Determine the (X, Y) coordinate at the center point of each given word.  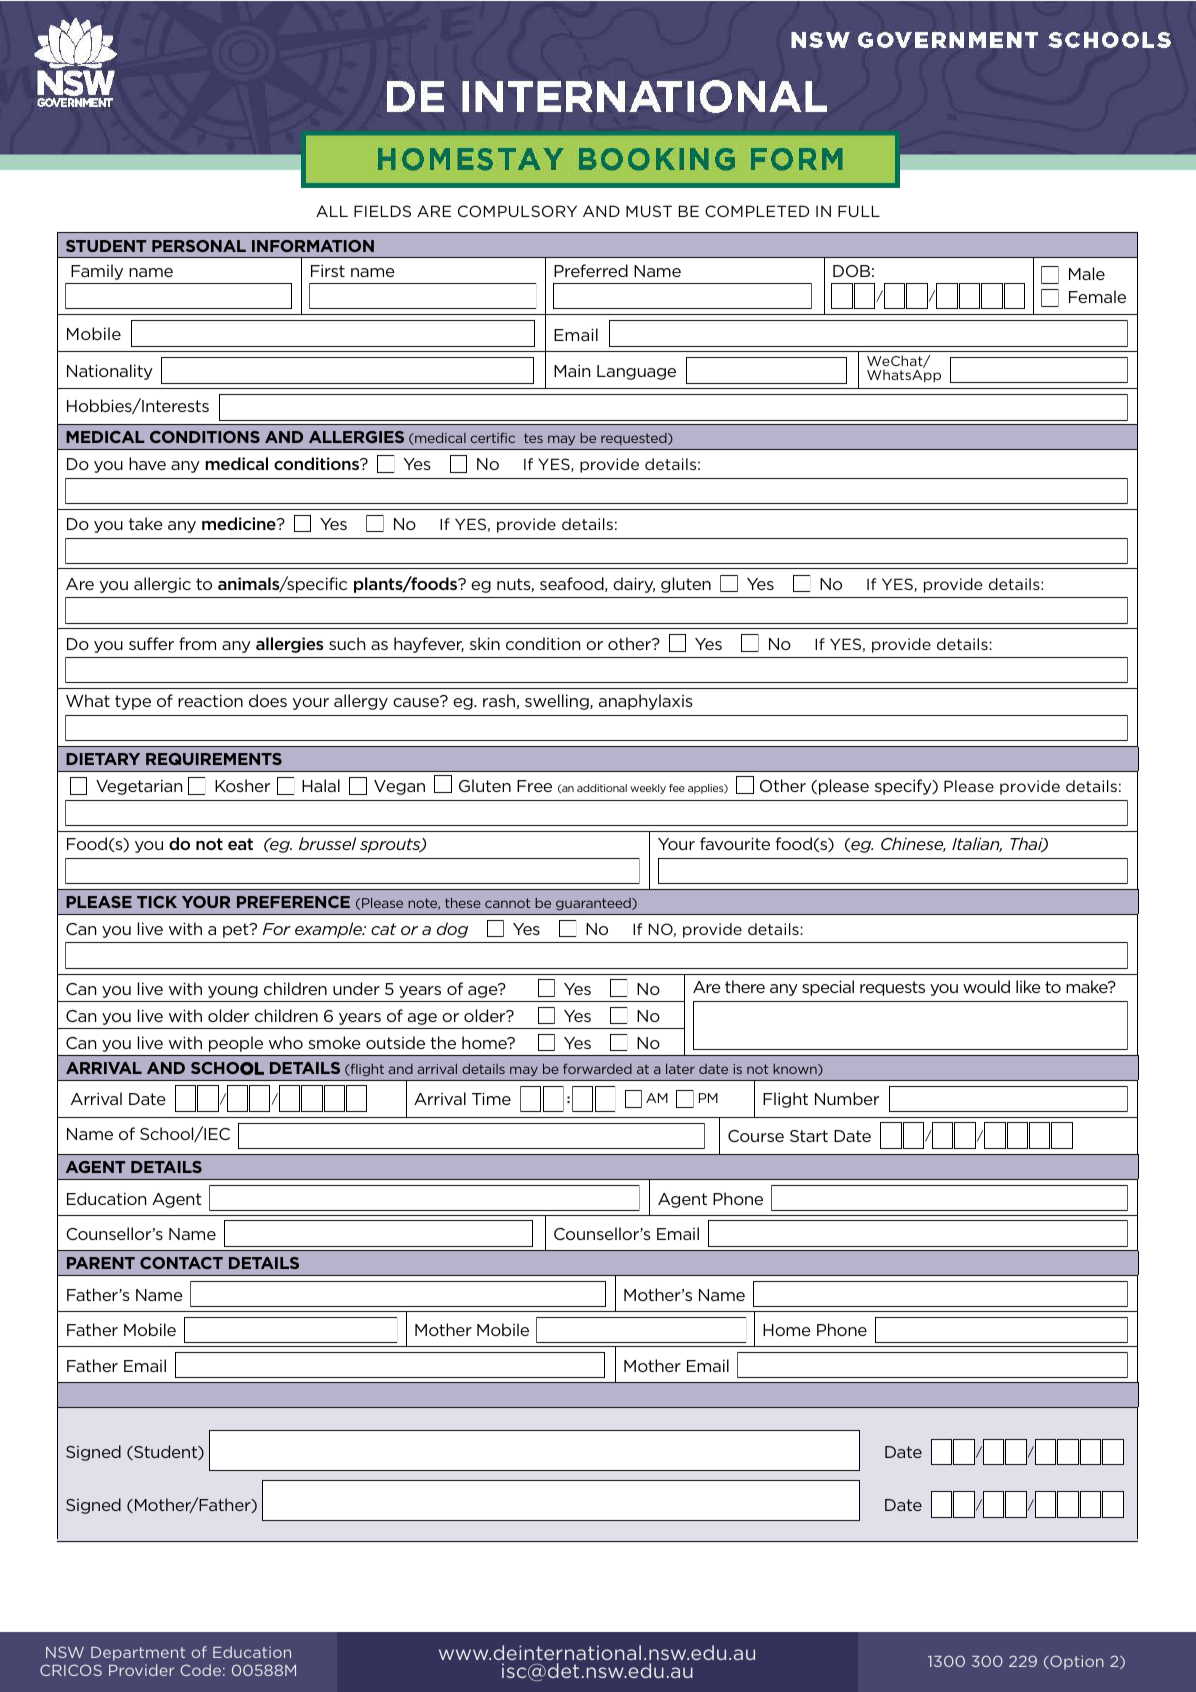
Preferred (591, 270)
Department (138, 1654)
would (986, 986)
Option (1076, 1662)
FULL (859, 211)
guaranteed (594, 904)
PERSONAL (199, 246)
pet (237, 930)
